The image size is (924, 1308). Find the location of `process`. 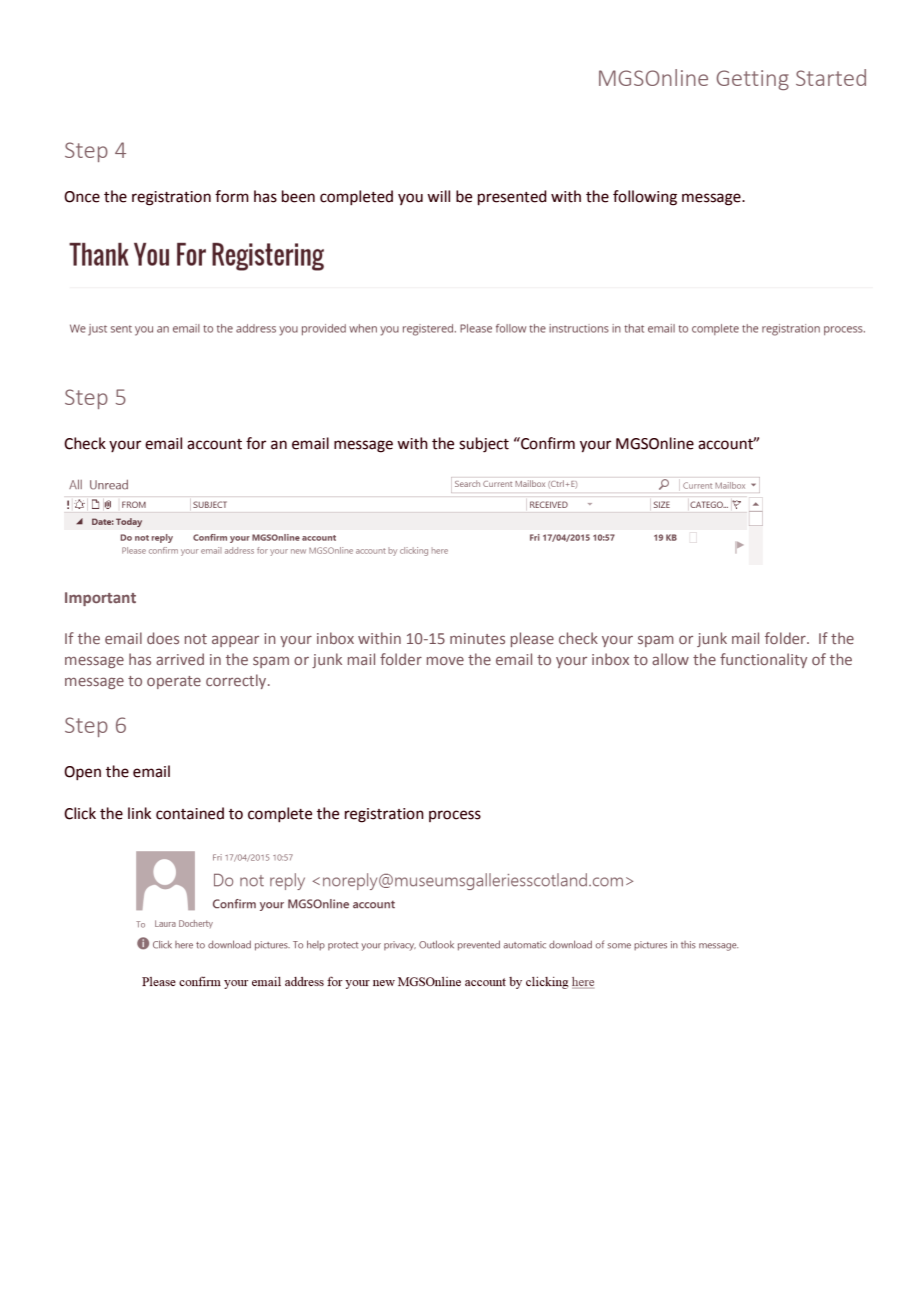

process is located at coordinates (455, 816).
